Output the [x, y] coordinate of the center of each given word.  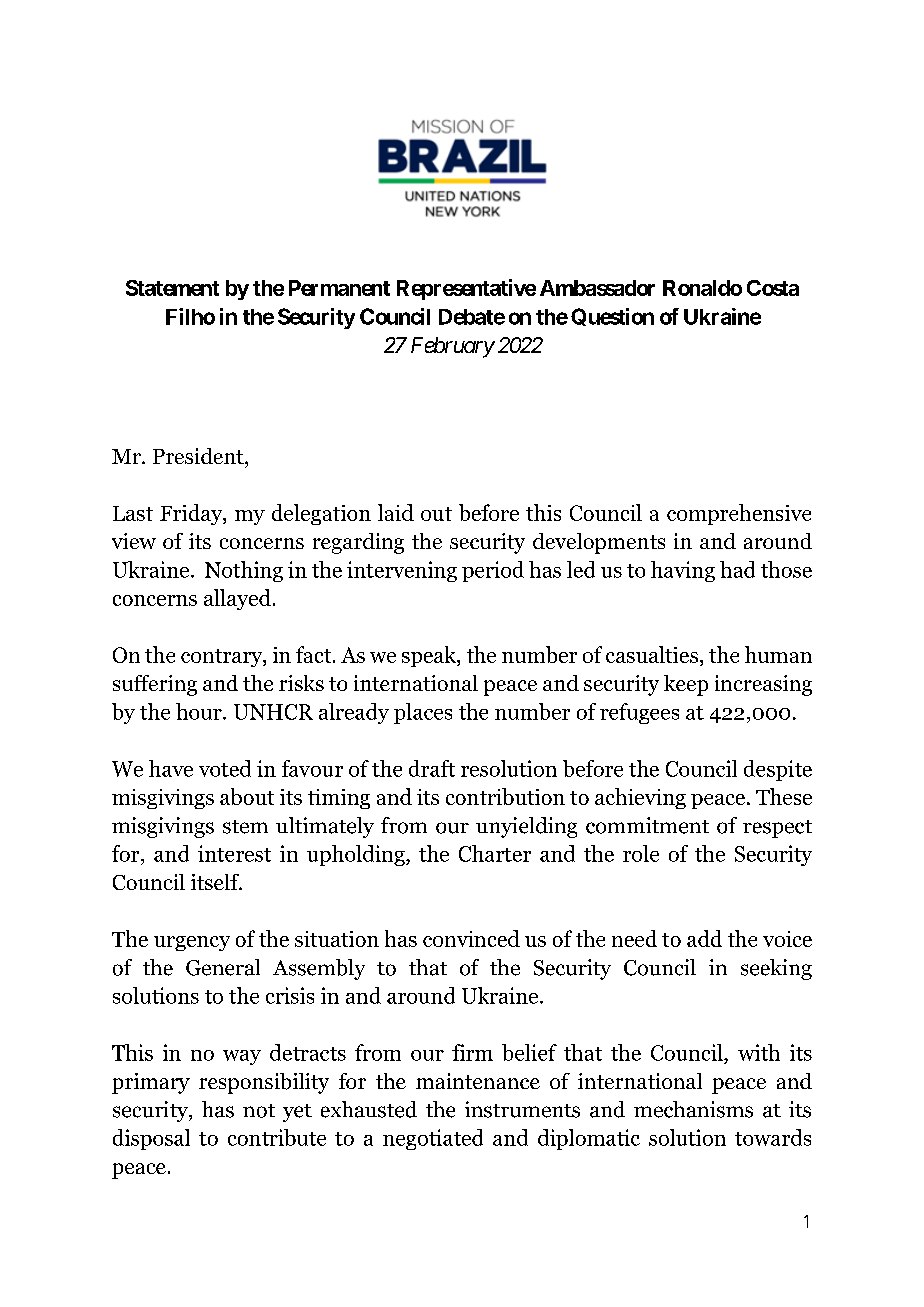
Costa [773, 288]
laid [396, 512]
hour [200, 711]
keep [686, 685]
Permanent [339, 288]
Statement [172, 288]
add [704, 938]
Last [133, 513]
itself [216, 882]
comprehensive [739, 514]
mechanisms [693, 1109]
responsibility [264, 1083]
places [423, 713]
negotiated [433, 1139]
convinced [471, 938]
